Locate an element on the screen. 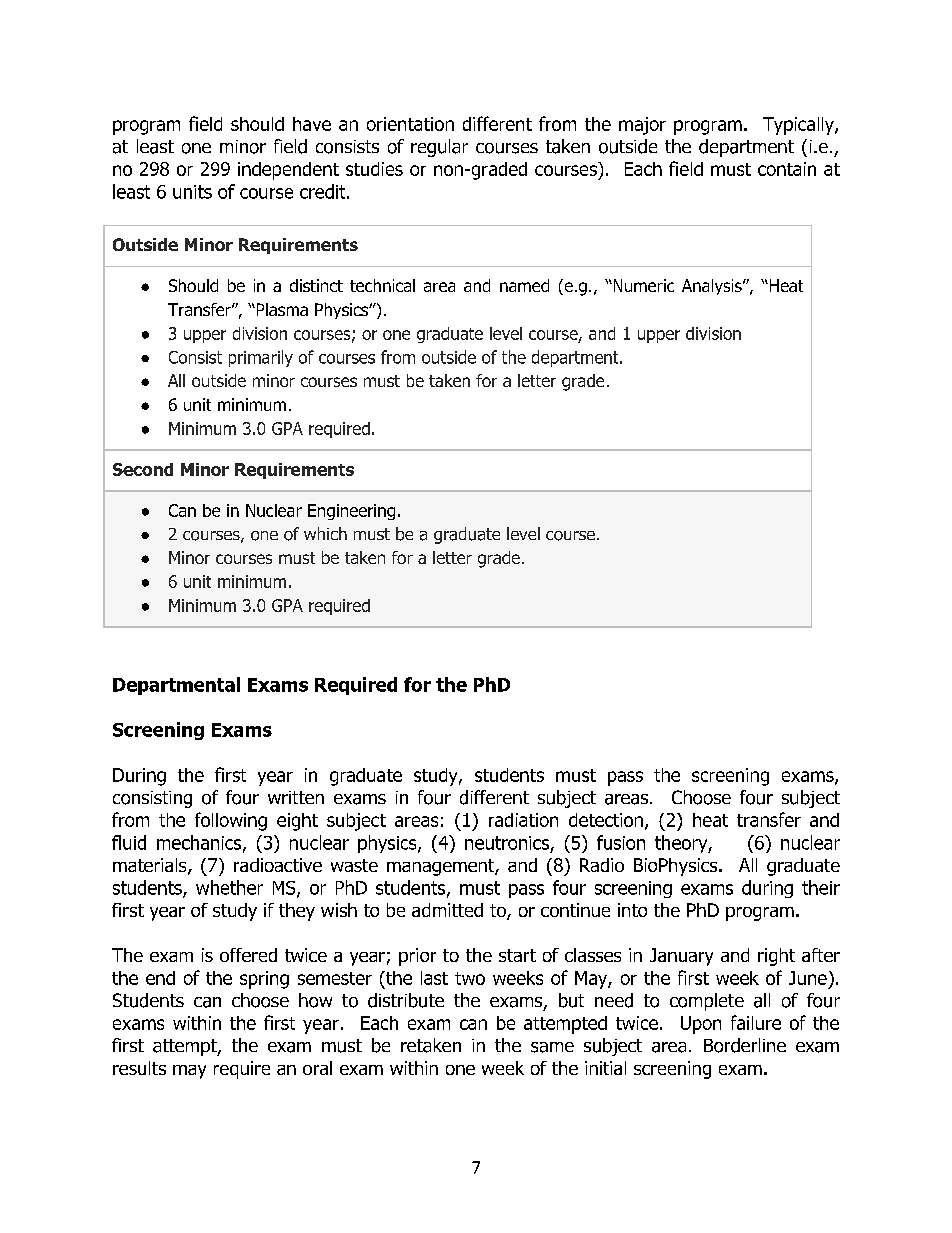 This screenshot has height=1233, width=952. detection is located at coordinates (606, 820).
